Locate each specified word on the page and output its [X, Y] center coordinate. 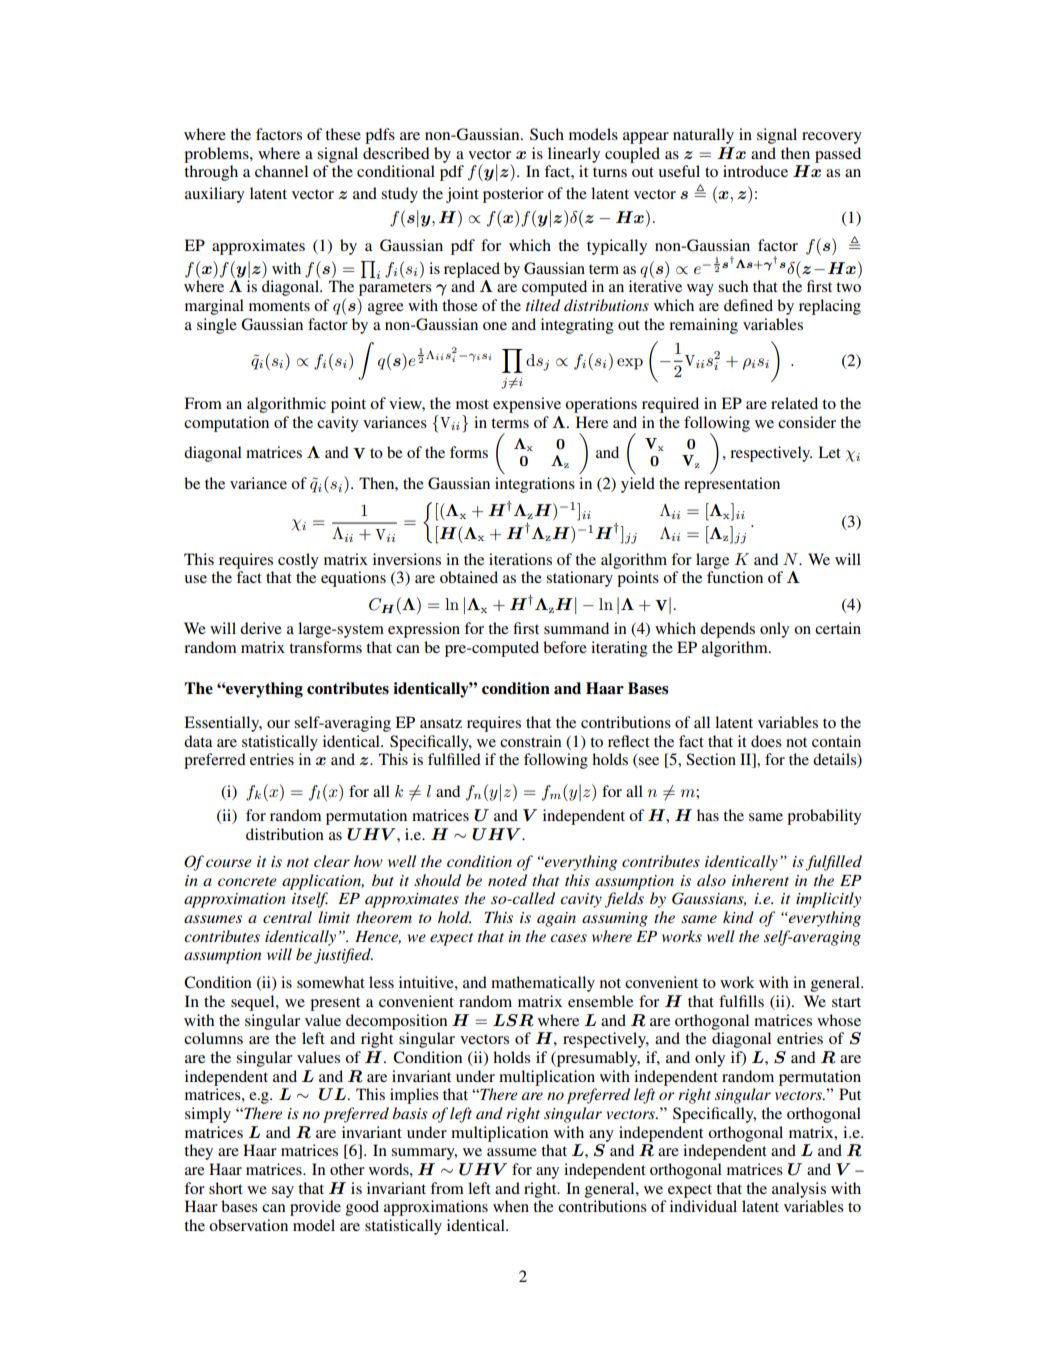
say [283, 1192]
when [511, 1206]
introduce [755, 171]
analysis [799, 1190]
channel [281, 171]
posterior [513, 195]
